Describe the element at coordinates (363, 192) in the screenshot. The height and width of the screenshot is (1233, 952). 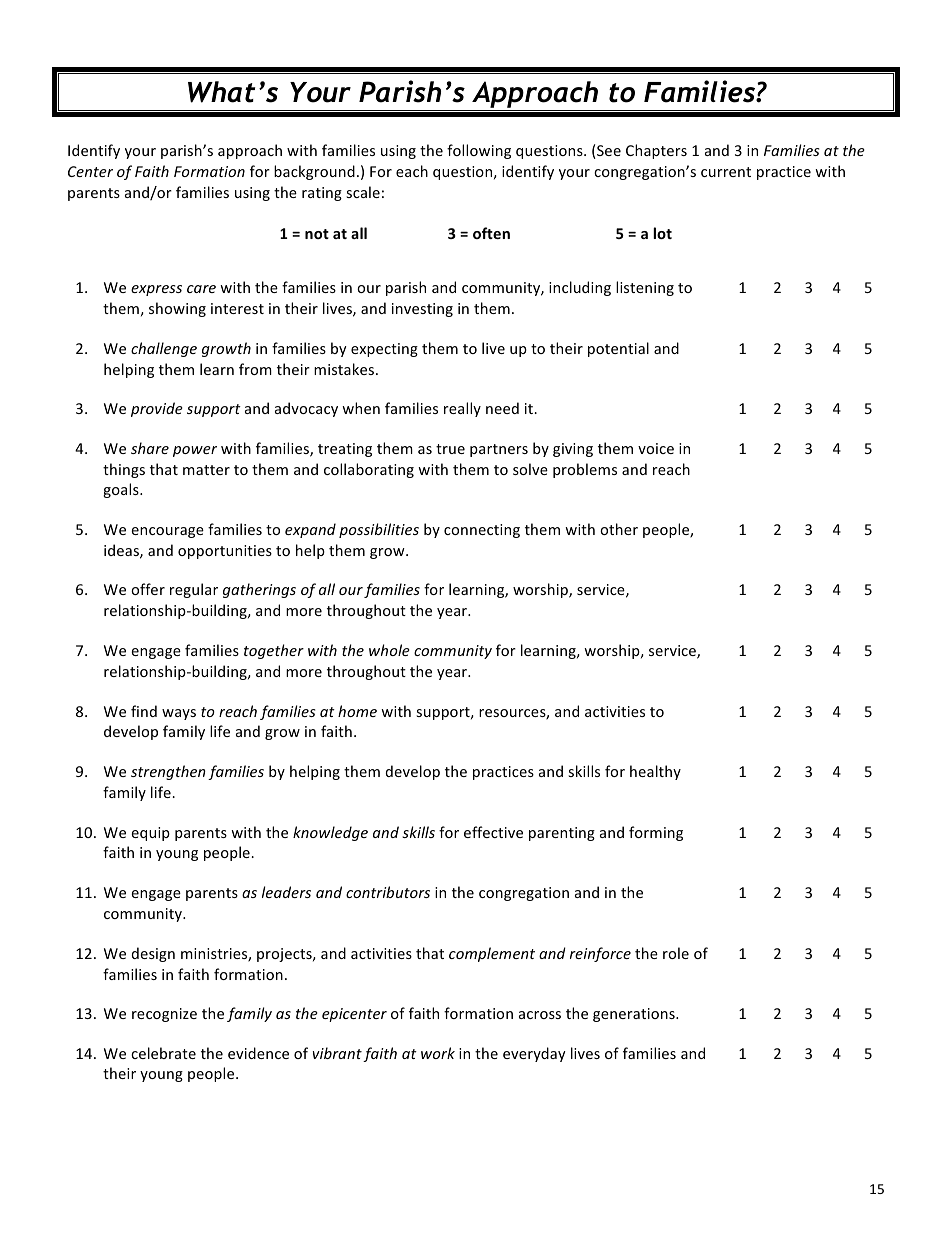
I see `scale` at that location.
